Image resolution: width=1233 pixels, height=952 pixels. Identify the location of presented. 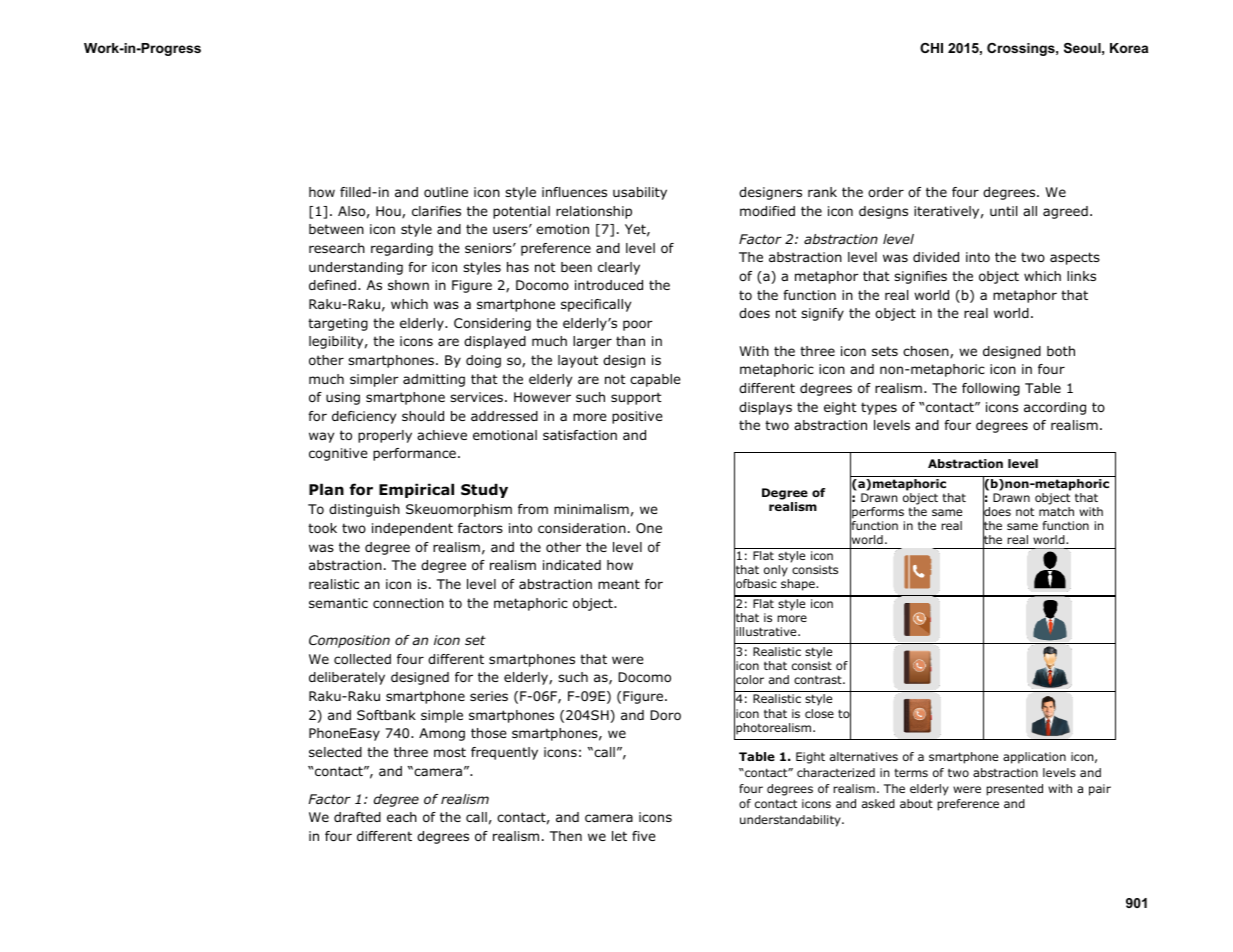
(1015, 790).
